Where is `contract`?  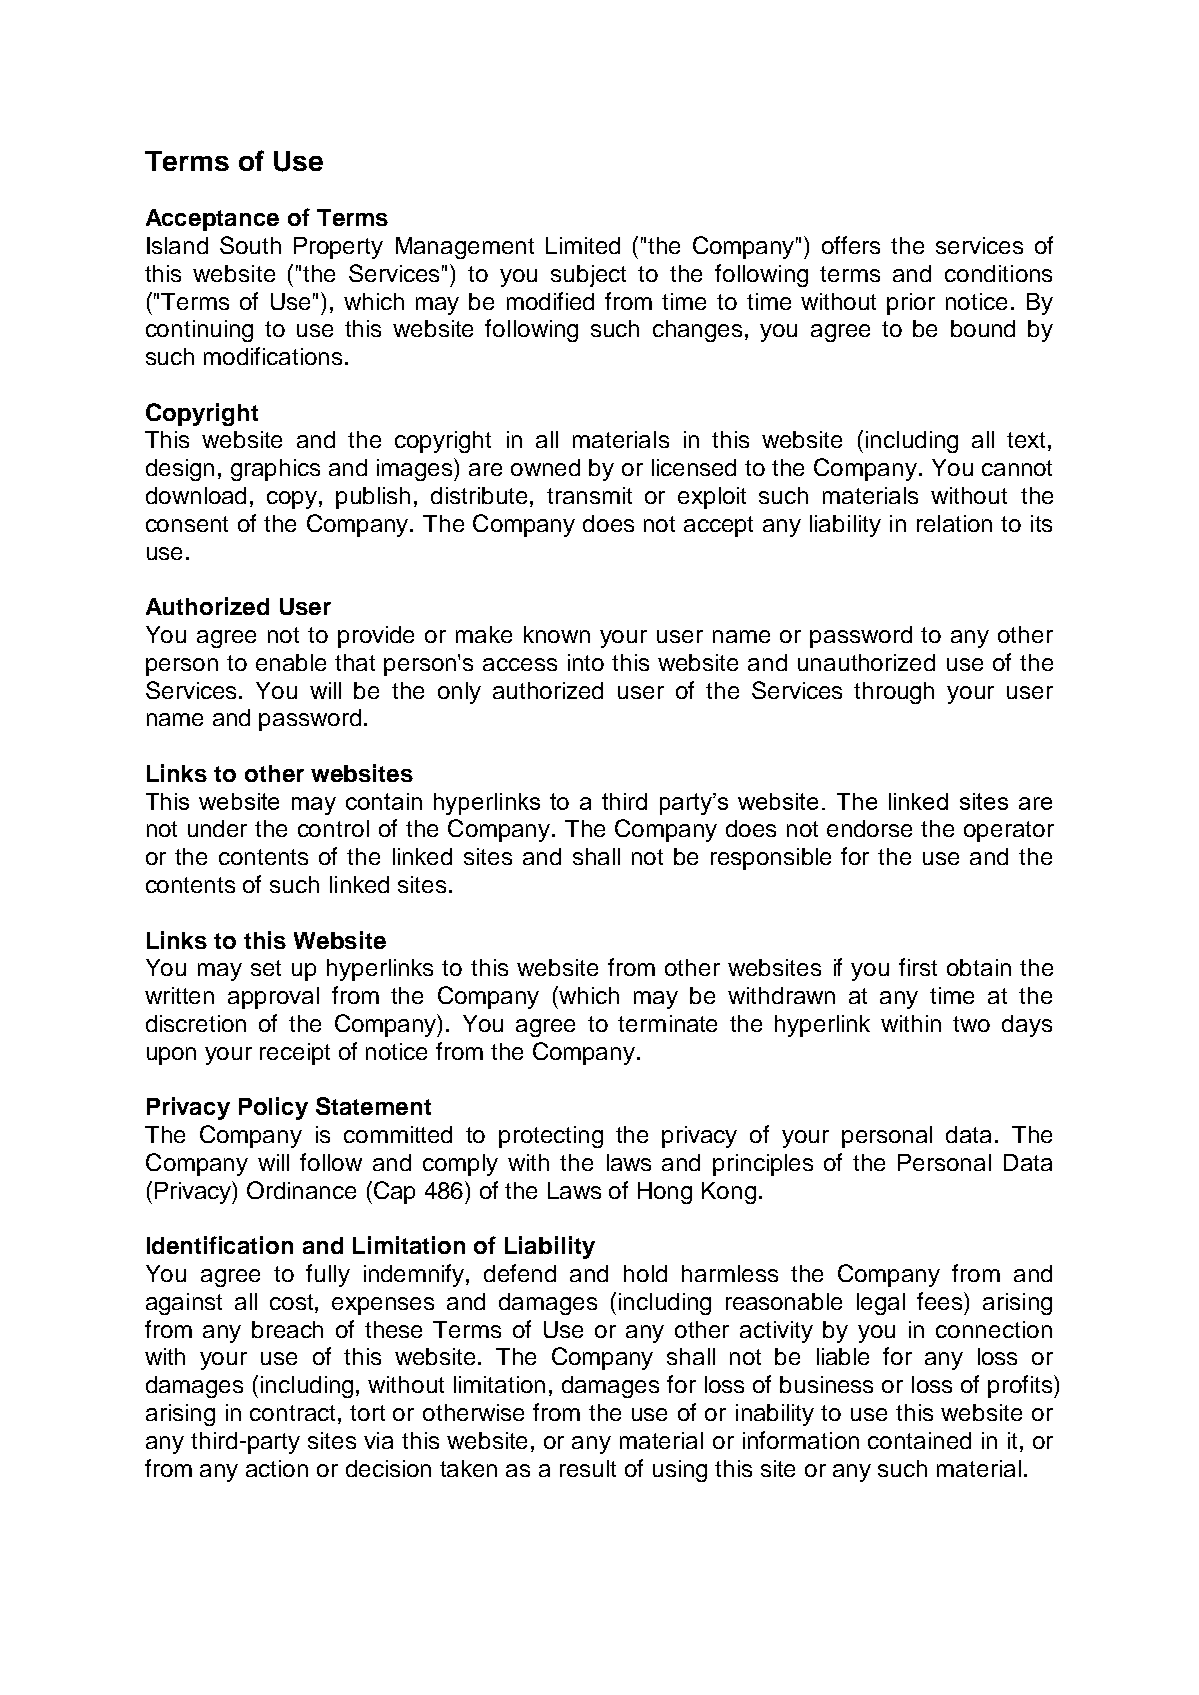
contract is located at coordinates (292, 1413).
